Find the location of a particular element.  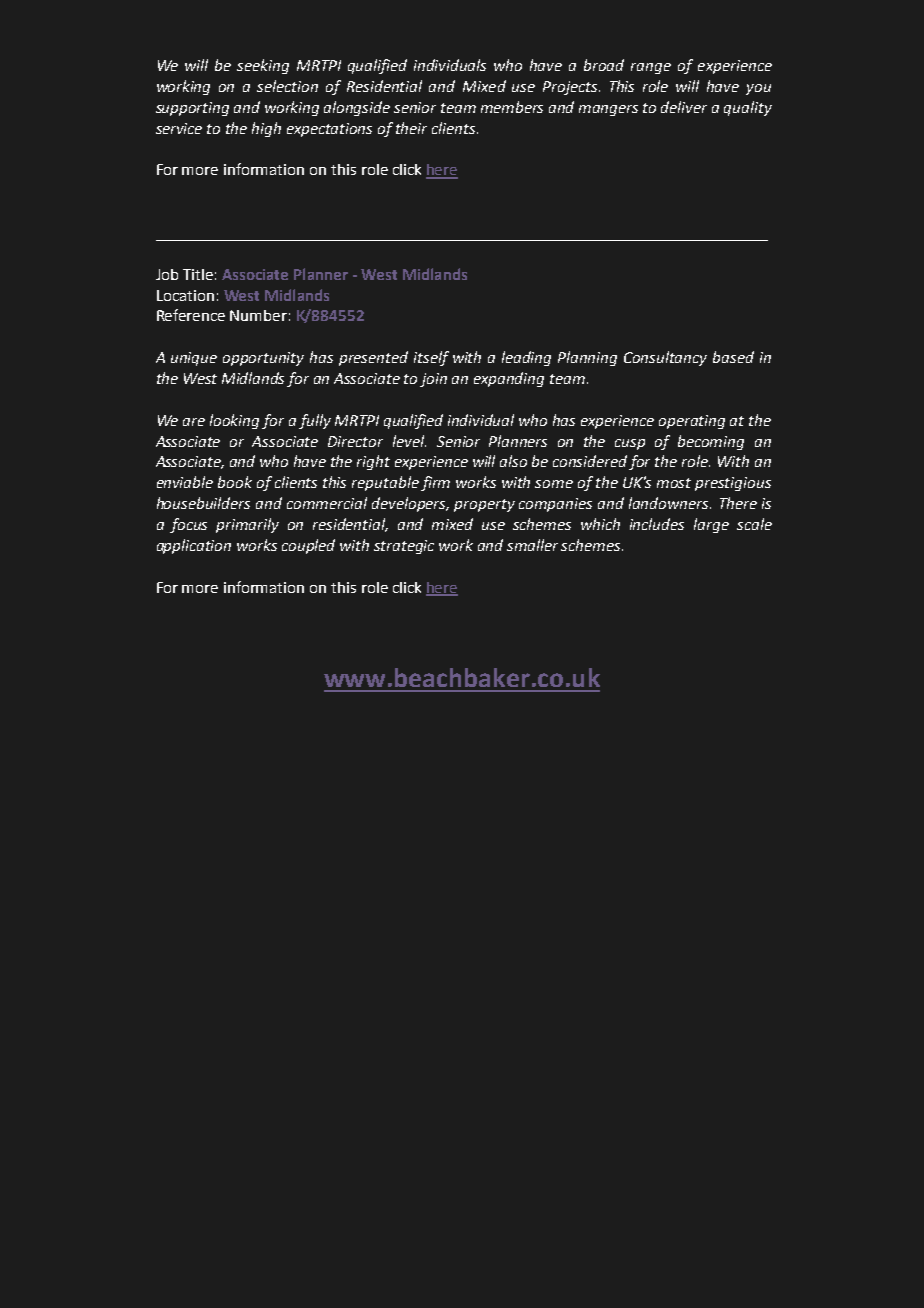

range is located at coordinates (651, 68).
